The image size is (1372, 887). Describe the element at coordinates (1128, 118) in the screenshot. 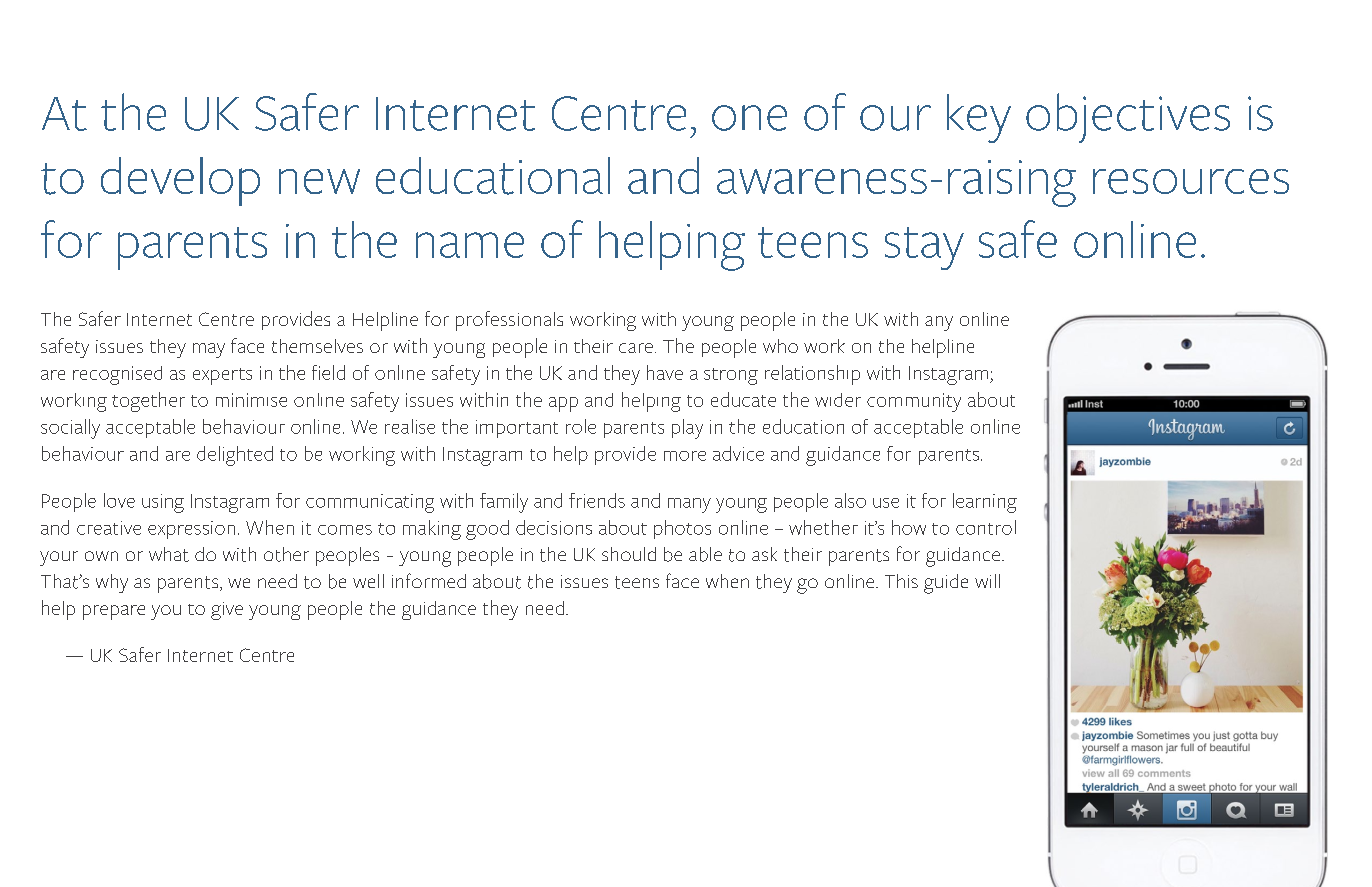

I see `objectives` at that location.
